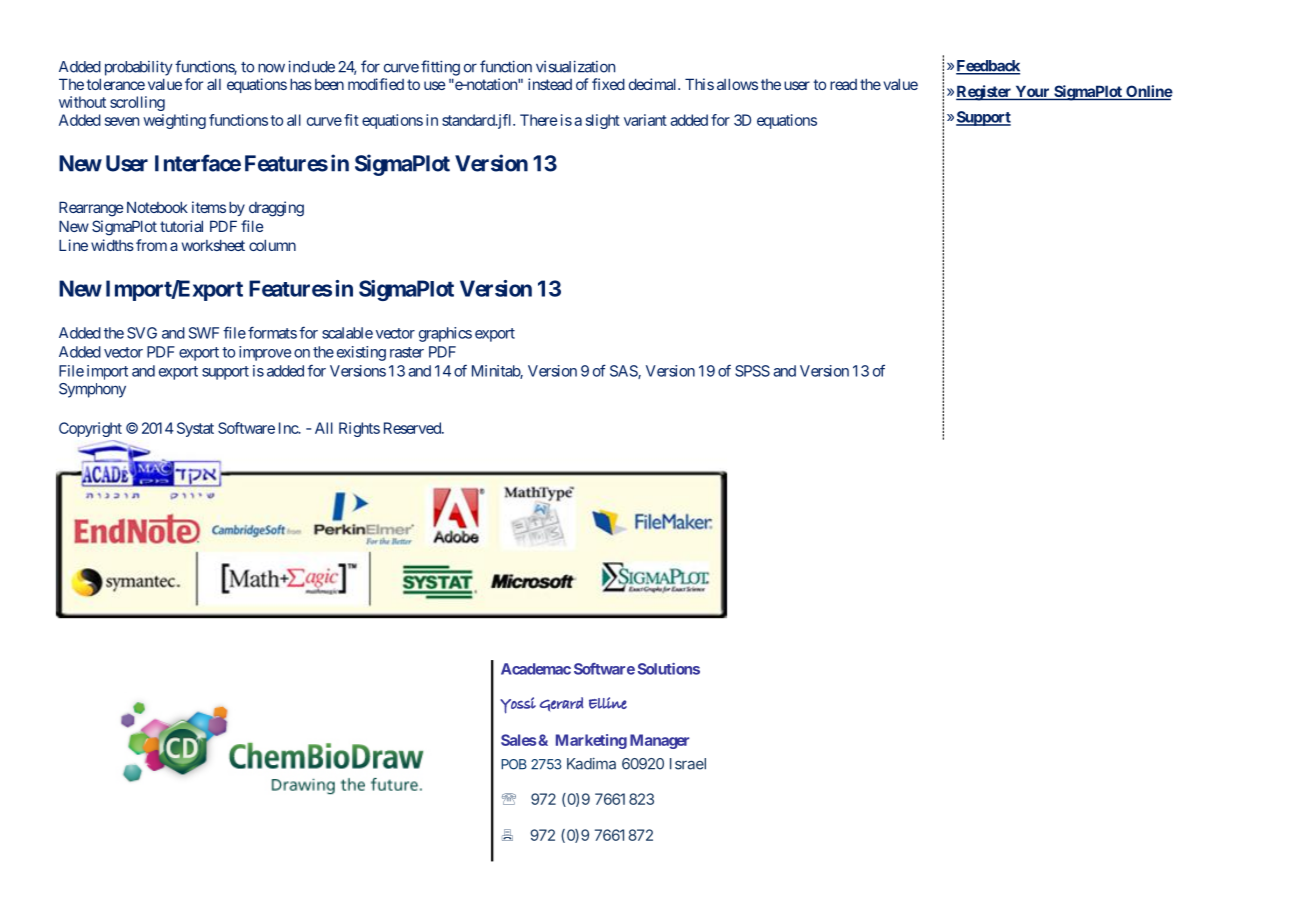 The width and height of the screenshot is (1308, 924). What do you see at coordinates (407, 352) in the screenshot?
I see `raster` at bounding box center [407, 352].
